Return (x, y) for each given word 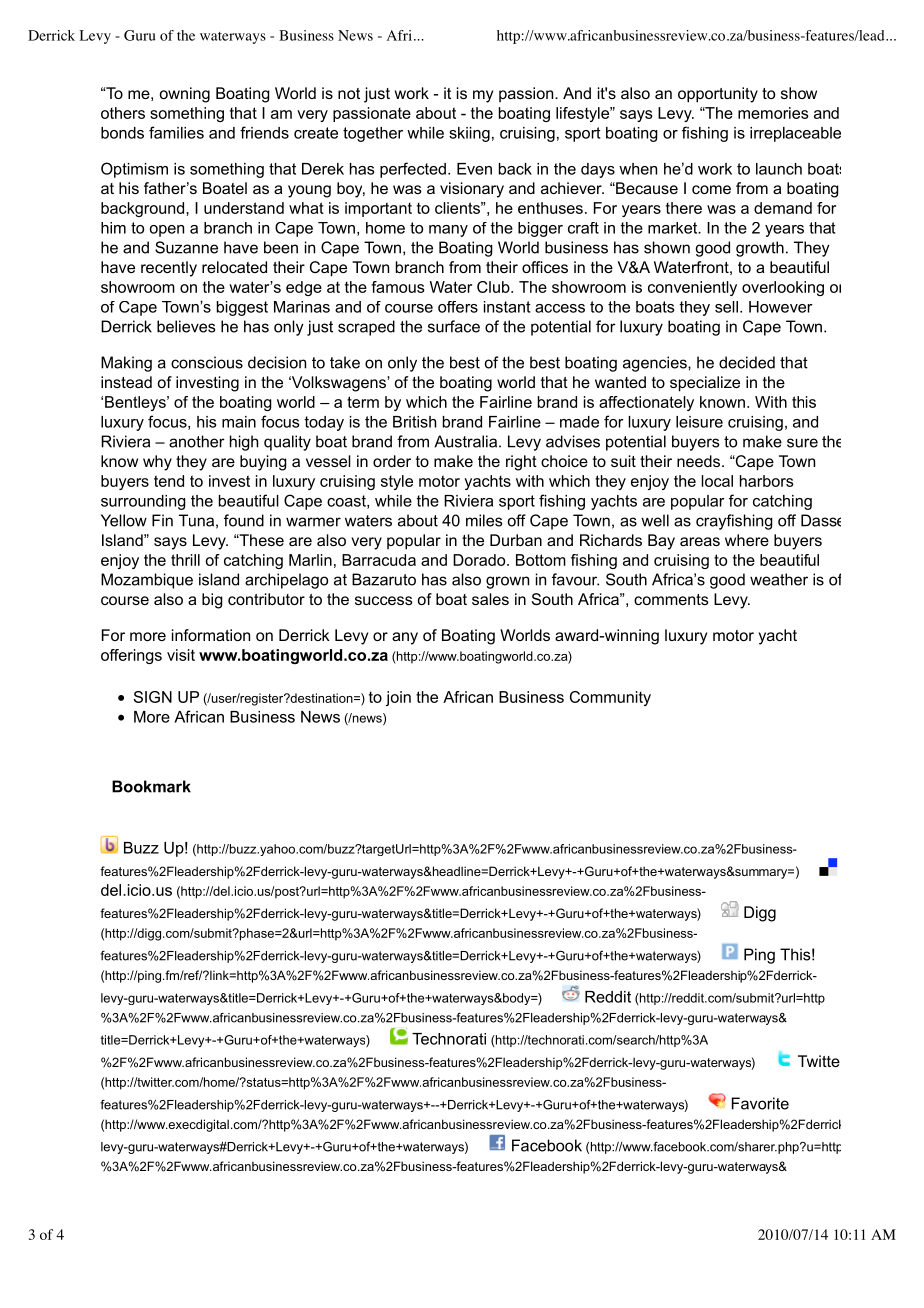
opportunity (718, 95)
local (717, 481)
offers (458, 307)
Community (610, 698)
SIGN (153, 697)
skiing (469, 134)
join (398, 698)
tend (169, 481)
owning (185, 95)
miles (484, 520)
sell (726, 307)
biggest (242, 308)
